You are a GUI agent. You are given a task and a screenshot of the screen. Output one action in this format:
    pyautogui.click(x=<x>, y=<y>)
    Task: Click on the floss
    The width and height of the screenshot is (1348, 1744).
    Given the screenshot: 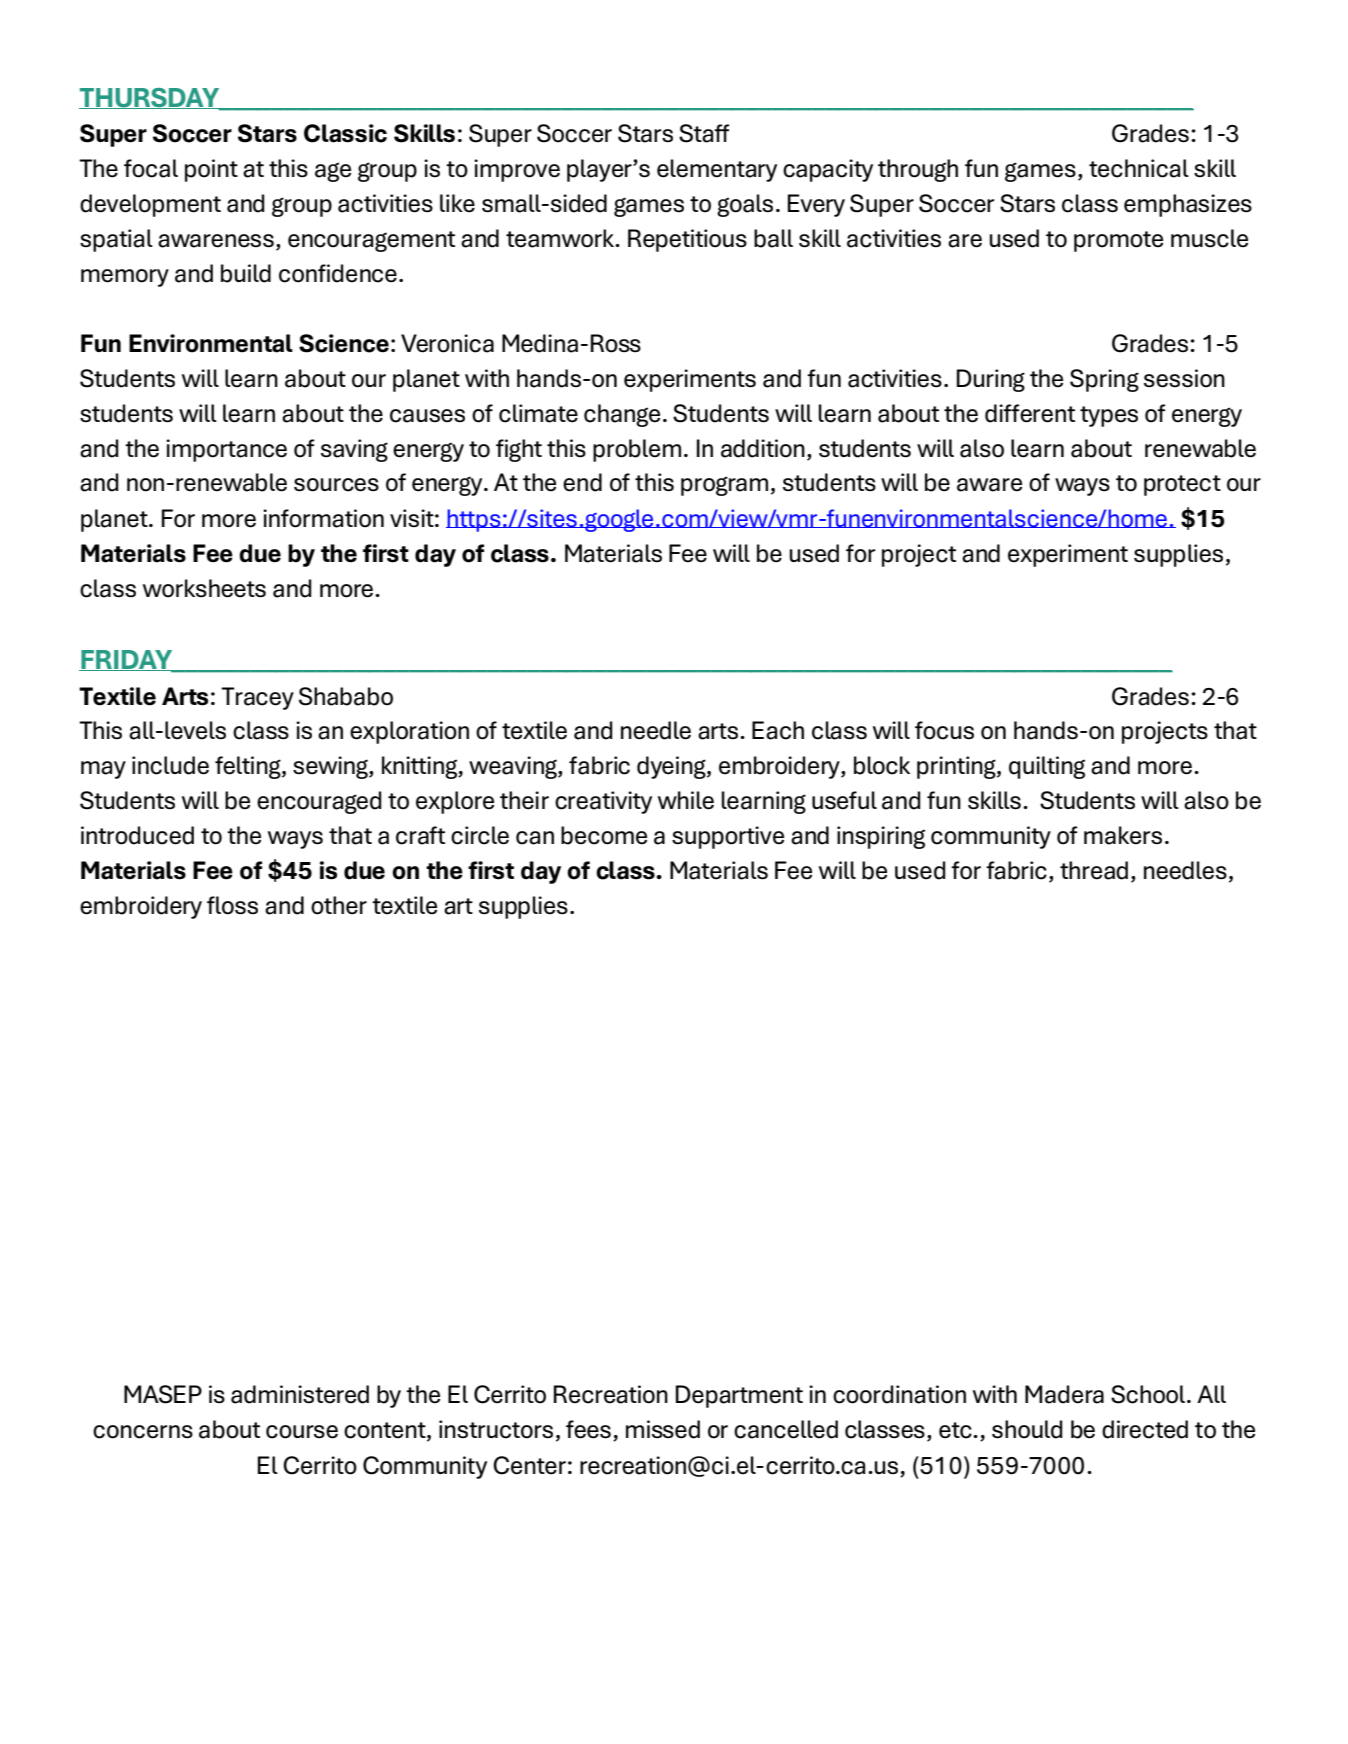 What is the action you would take?
    pyautogui.click(x=232, y=905)
